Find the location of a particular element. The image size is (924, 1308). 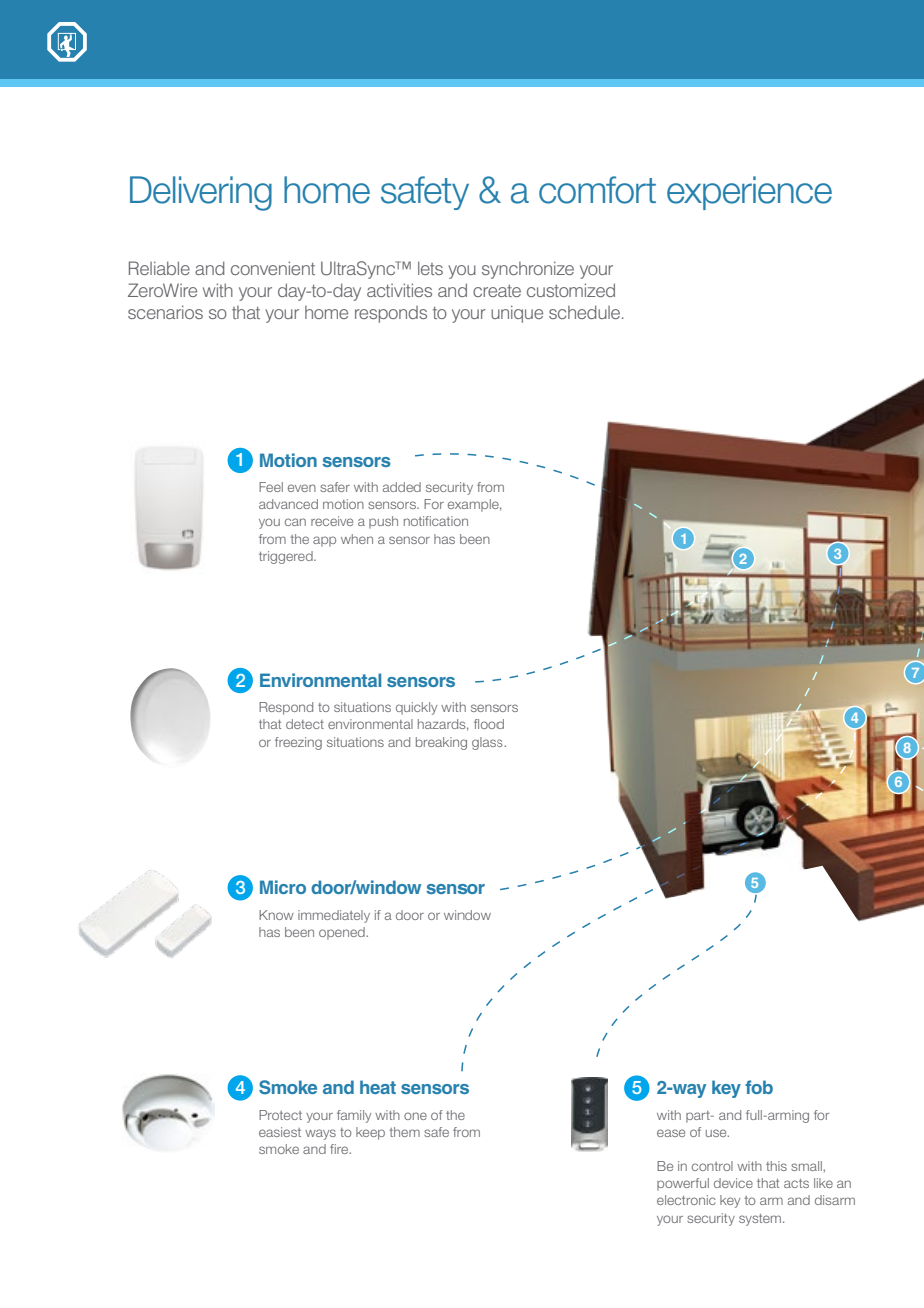

synchronize is located at coordinates (528, 270).
